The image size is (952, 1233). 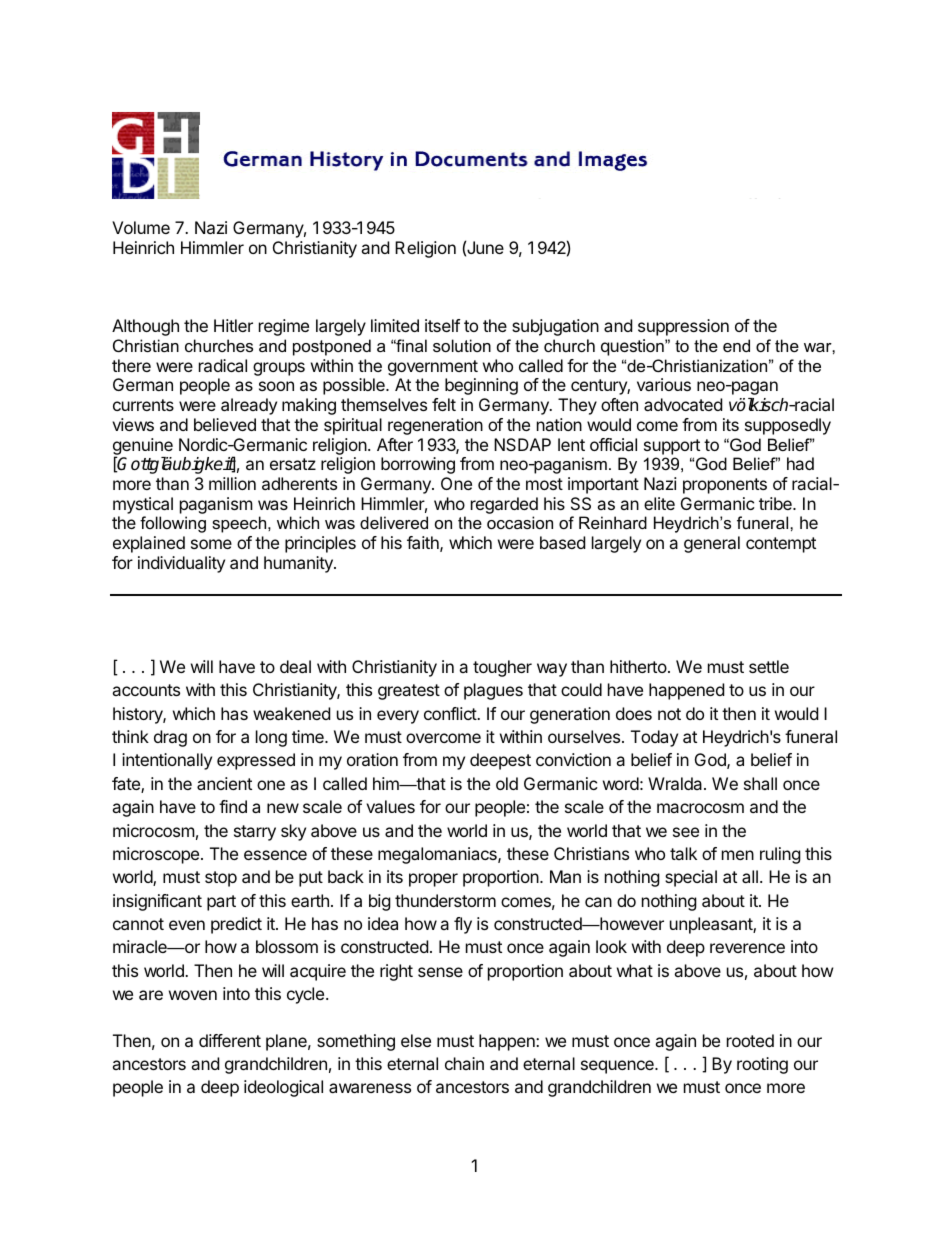 What do you see at coordinates (504, 507) in the image?
I see `regarded` at bounding box center [504, 507].
